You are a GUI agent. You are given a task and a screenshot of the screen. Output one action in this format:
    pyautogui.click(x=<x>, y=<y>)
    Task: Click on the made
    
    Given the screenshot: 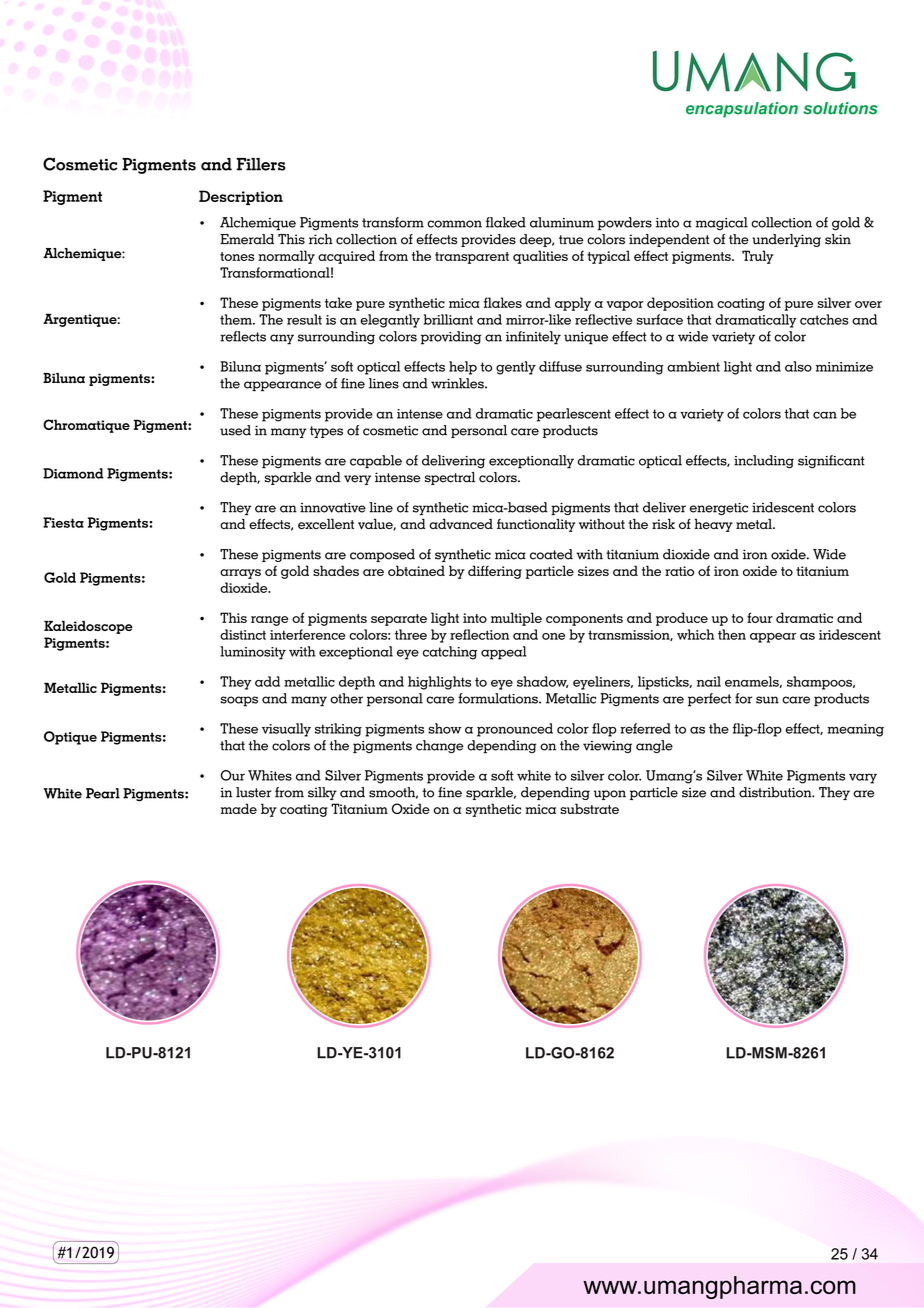 What is the action you would take?
    pyautogui.click(x=239, y=808)
